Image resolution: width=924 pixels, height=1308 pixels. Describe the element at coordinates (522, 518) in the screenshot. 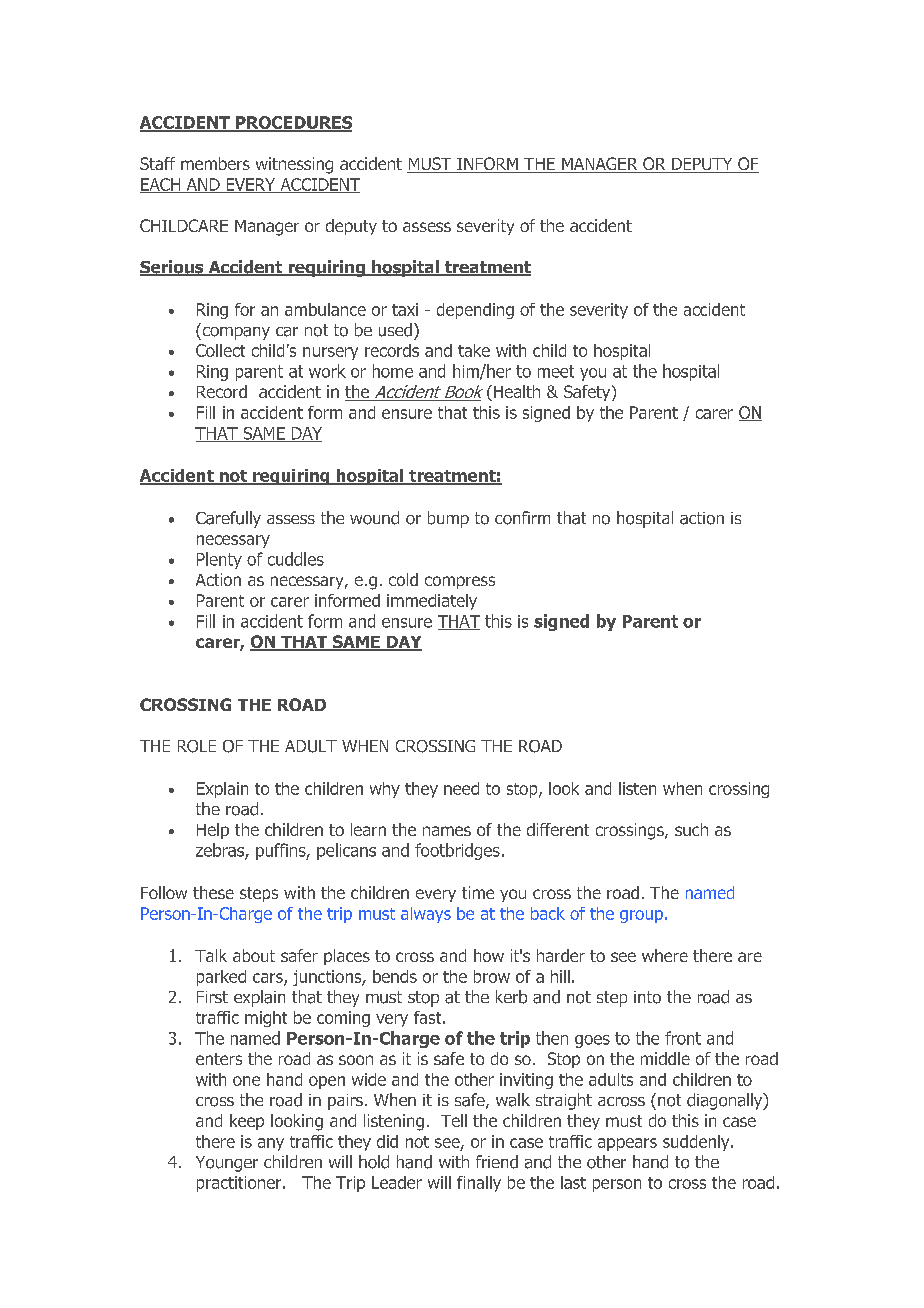

I see `confirm` at that location.
